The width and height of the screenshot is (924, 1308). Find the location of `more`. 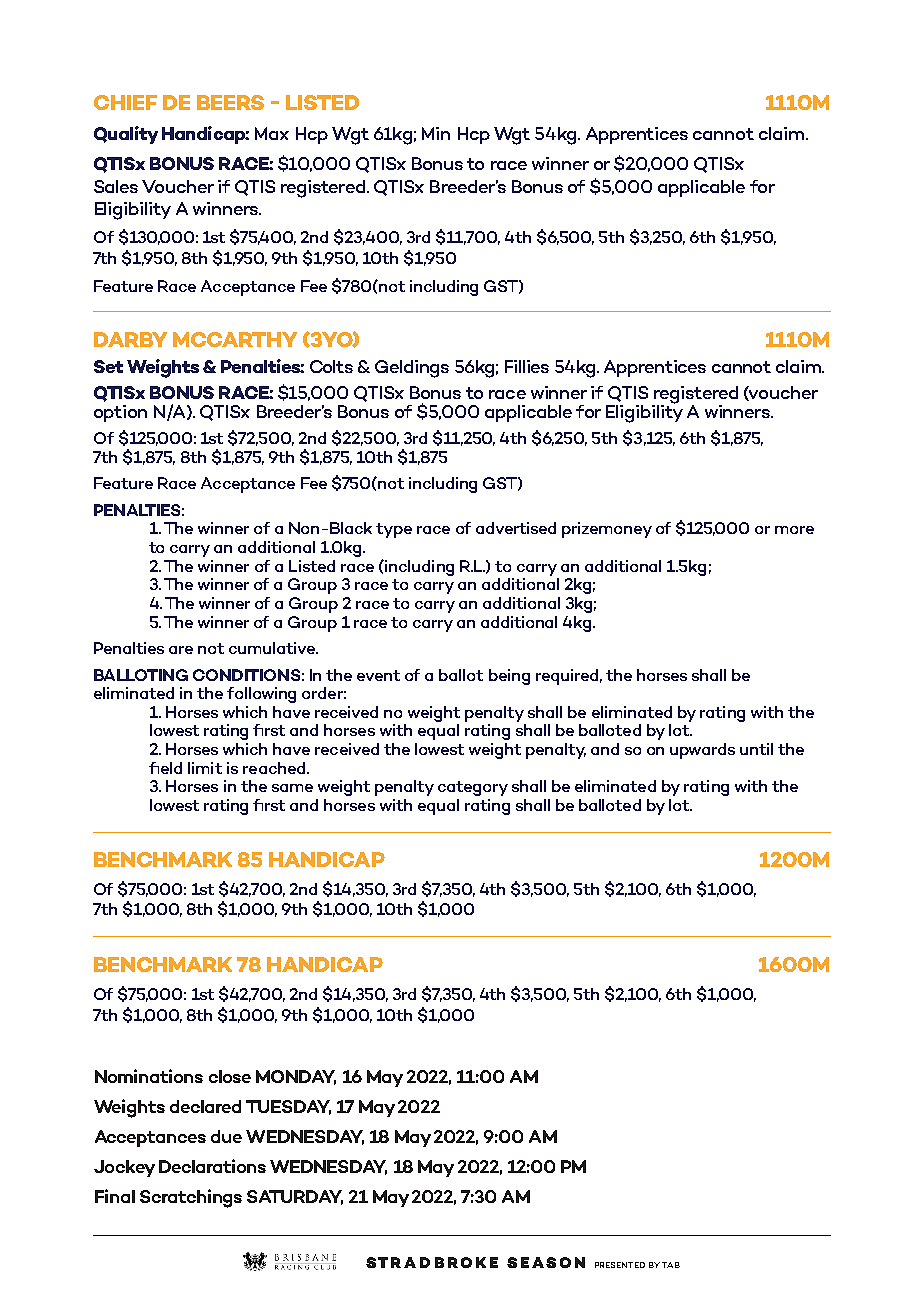

more is located at coordinates (794, 530).
